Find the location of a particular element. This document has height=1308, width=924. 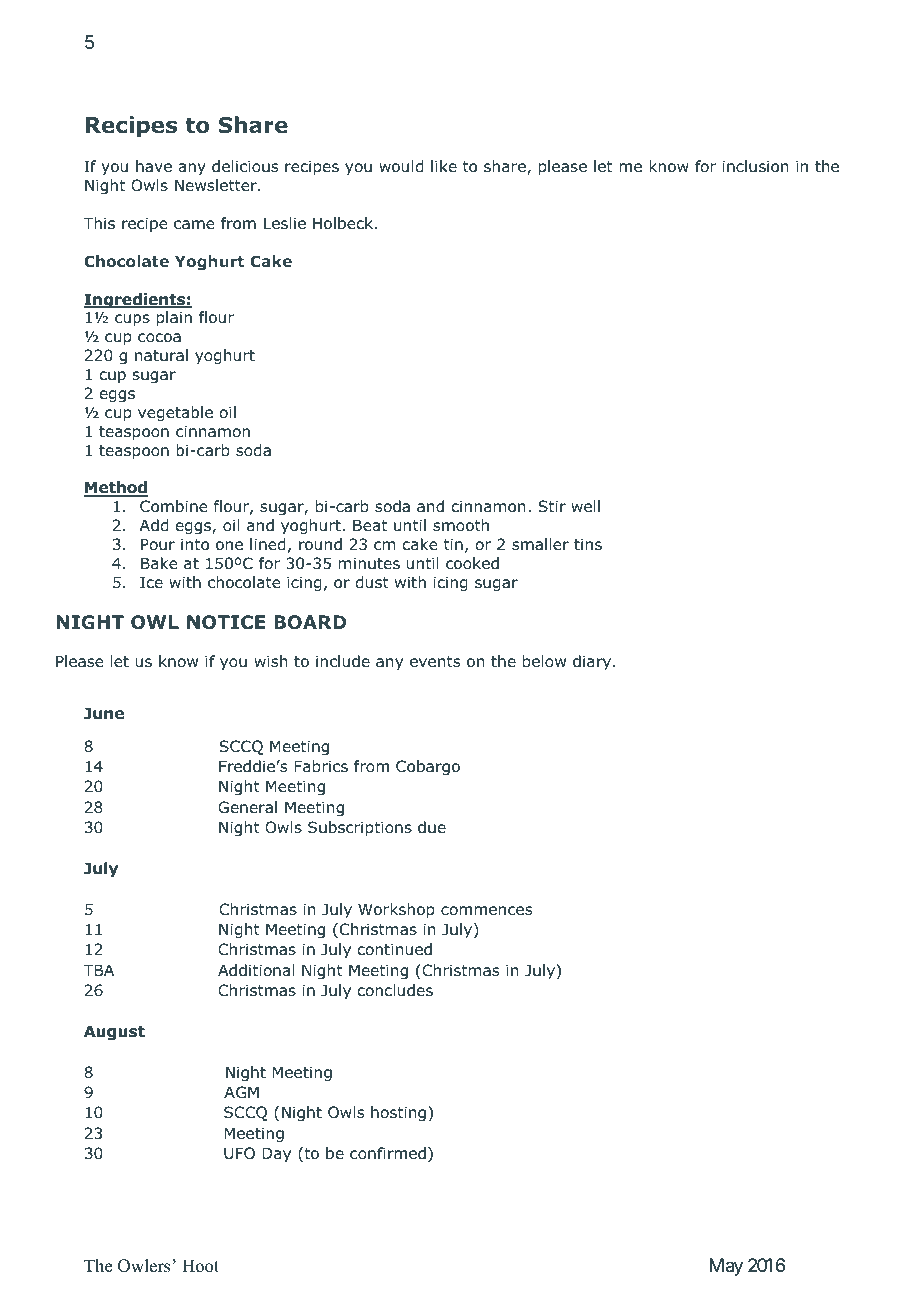

events is located at coordinates (435, 661).
